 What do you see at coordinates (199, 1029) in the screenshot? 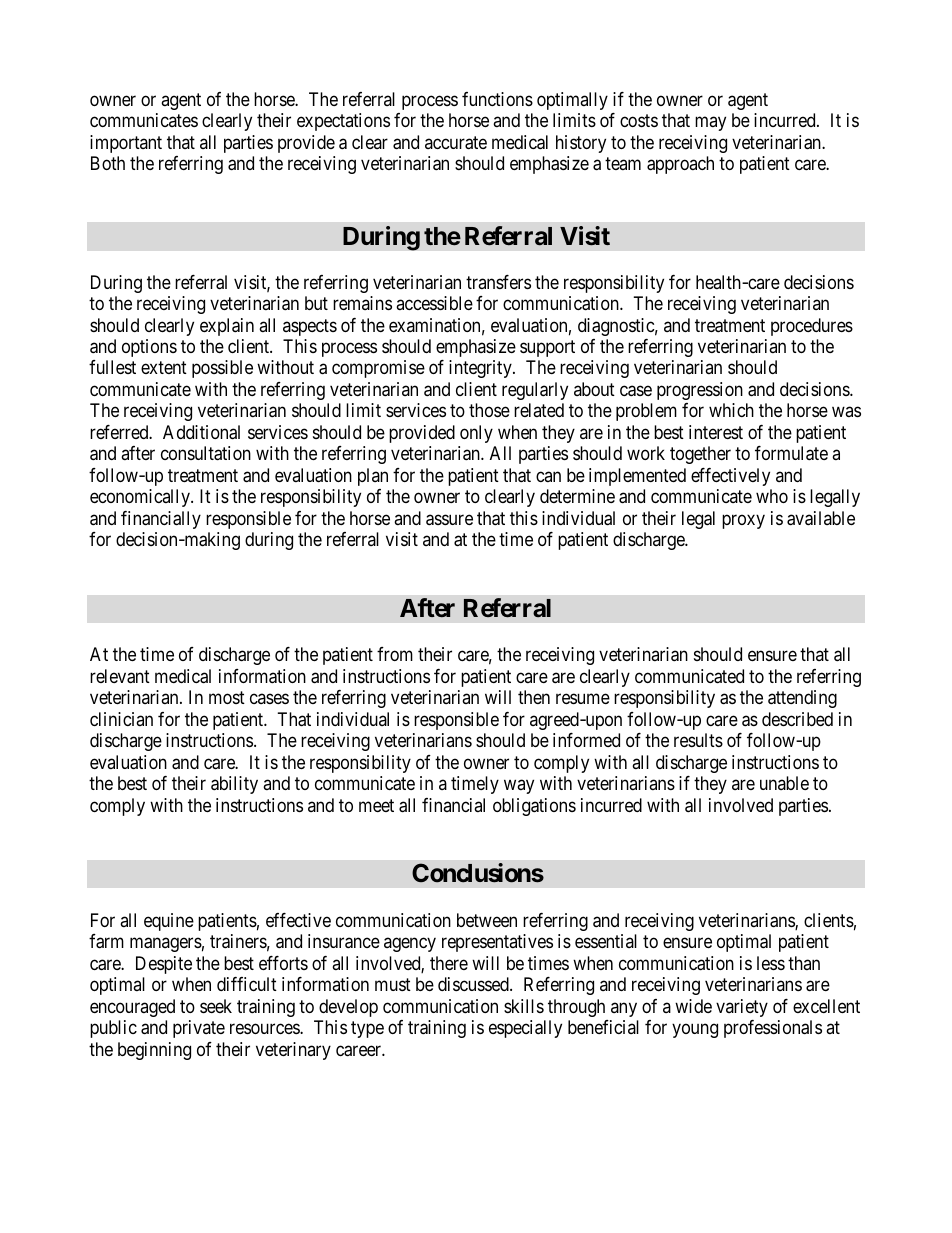
I see `private` at bounding box center [199, 1029].
